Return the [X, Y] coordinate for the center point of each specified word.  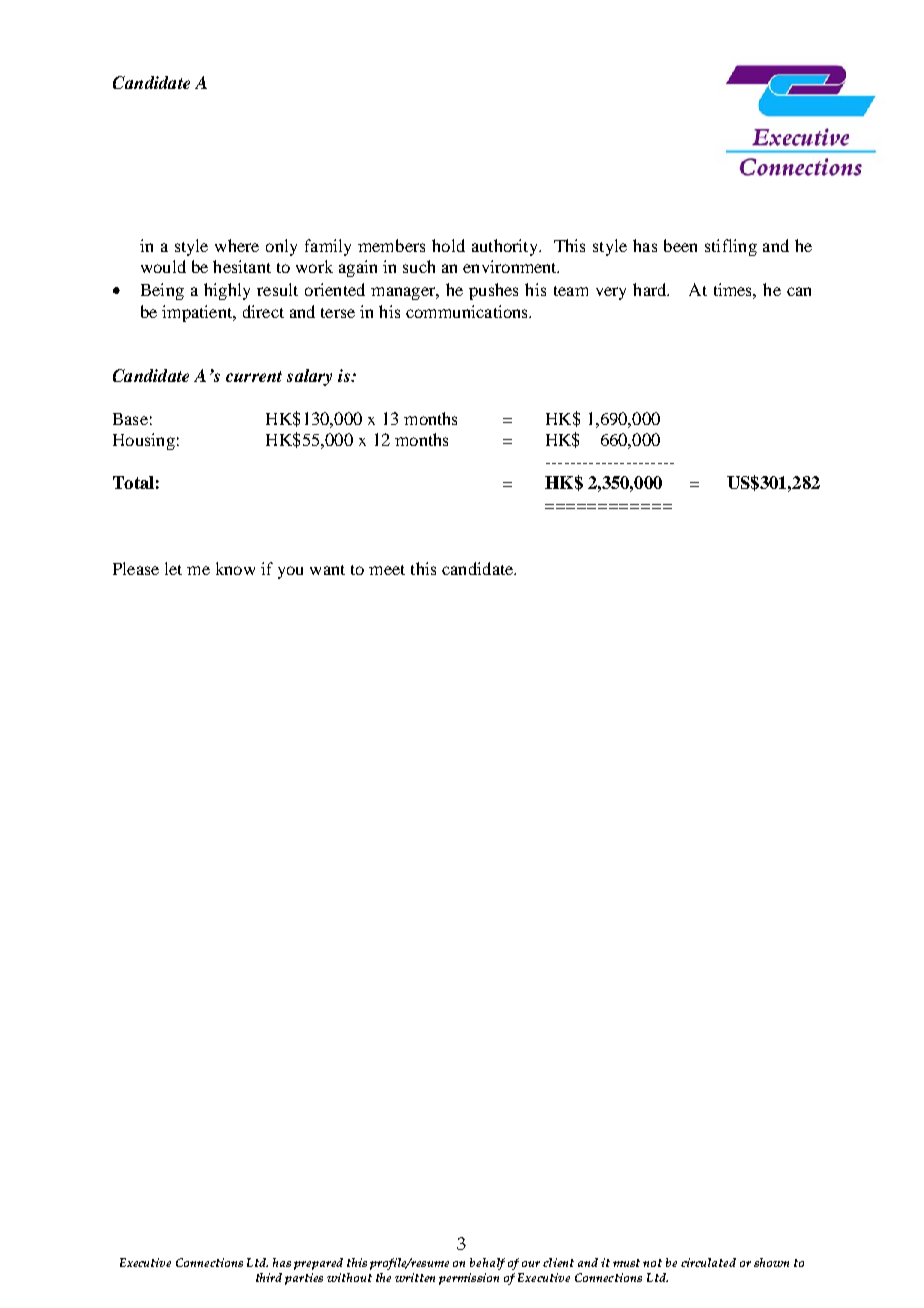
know [235, 568]
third [269, 1277]
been [680, 245]
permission [469, 1279]
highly [227, 291]
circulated [708, 1262]
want [327, 570]
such [419, 266]
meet [387, 570]
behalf [487, 1264]
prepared [318, 1264]
